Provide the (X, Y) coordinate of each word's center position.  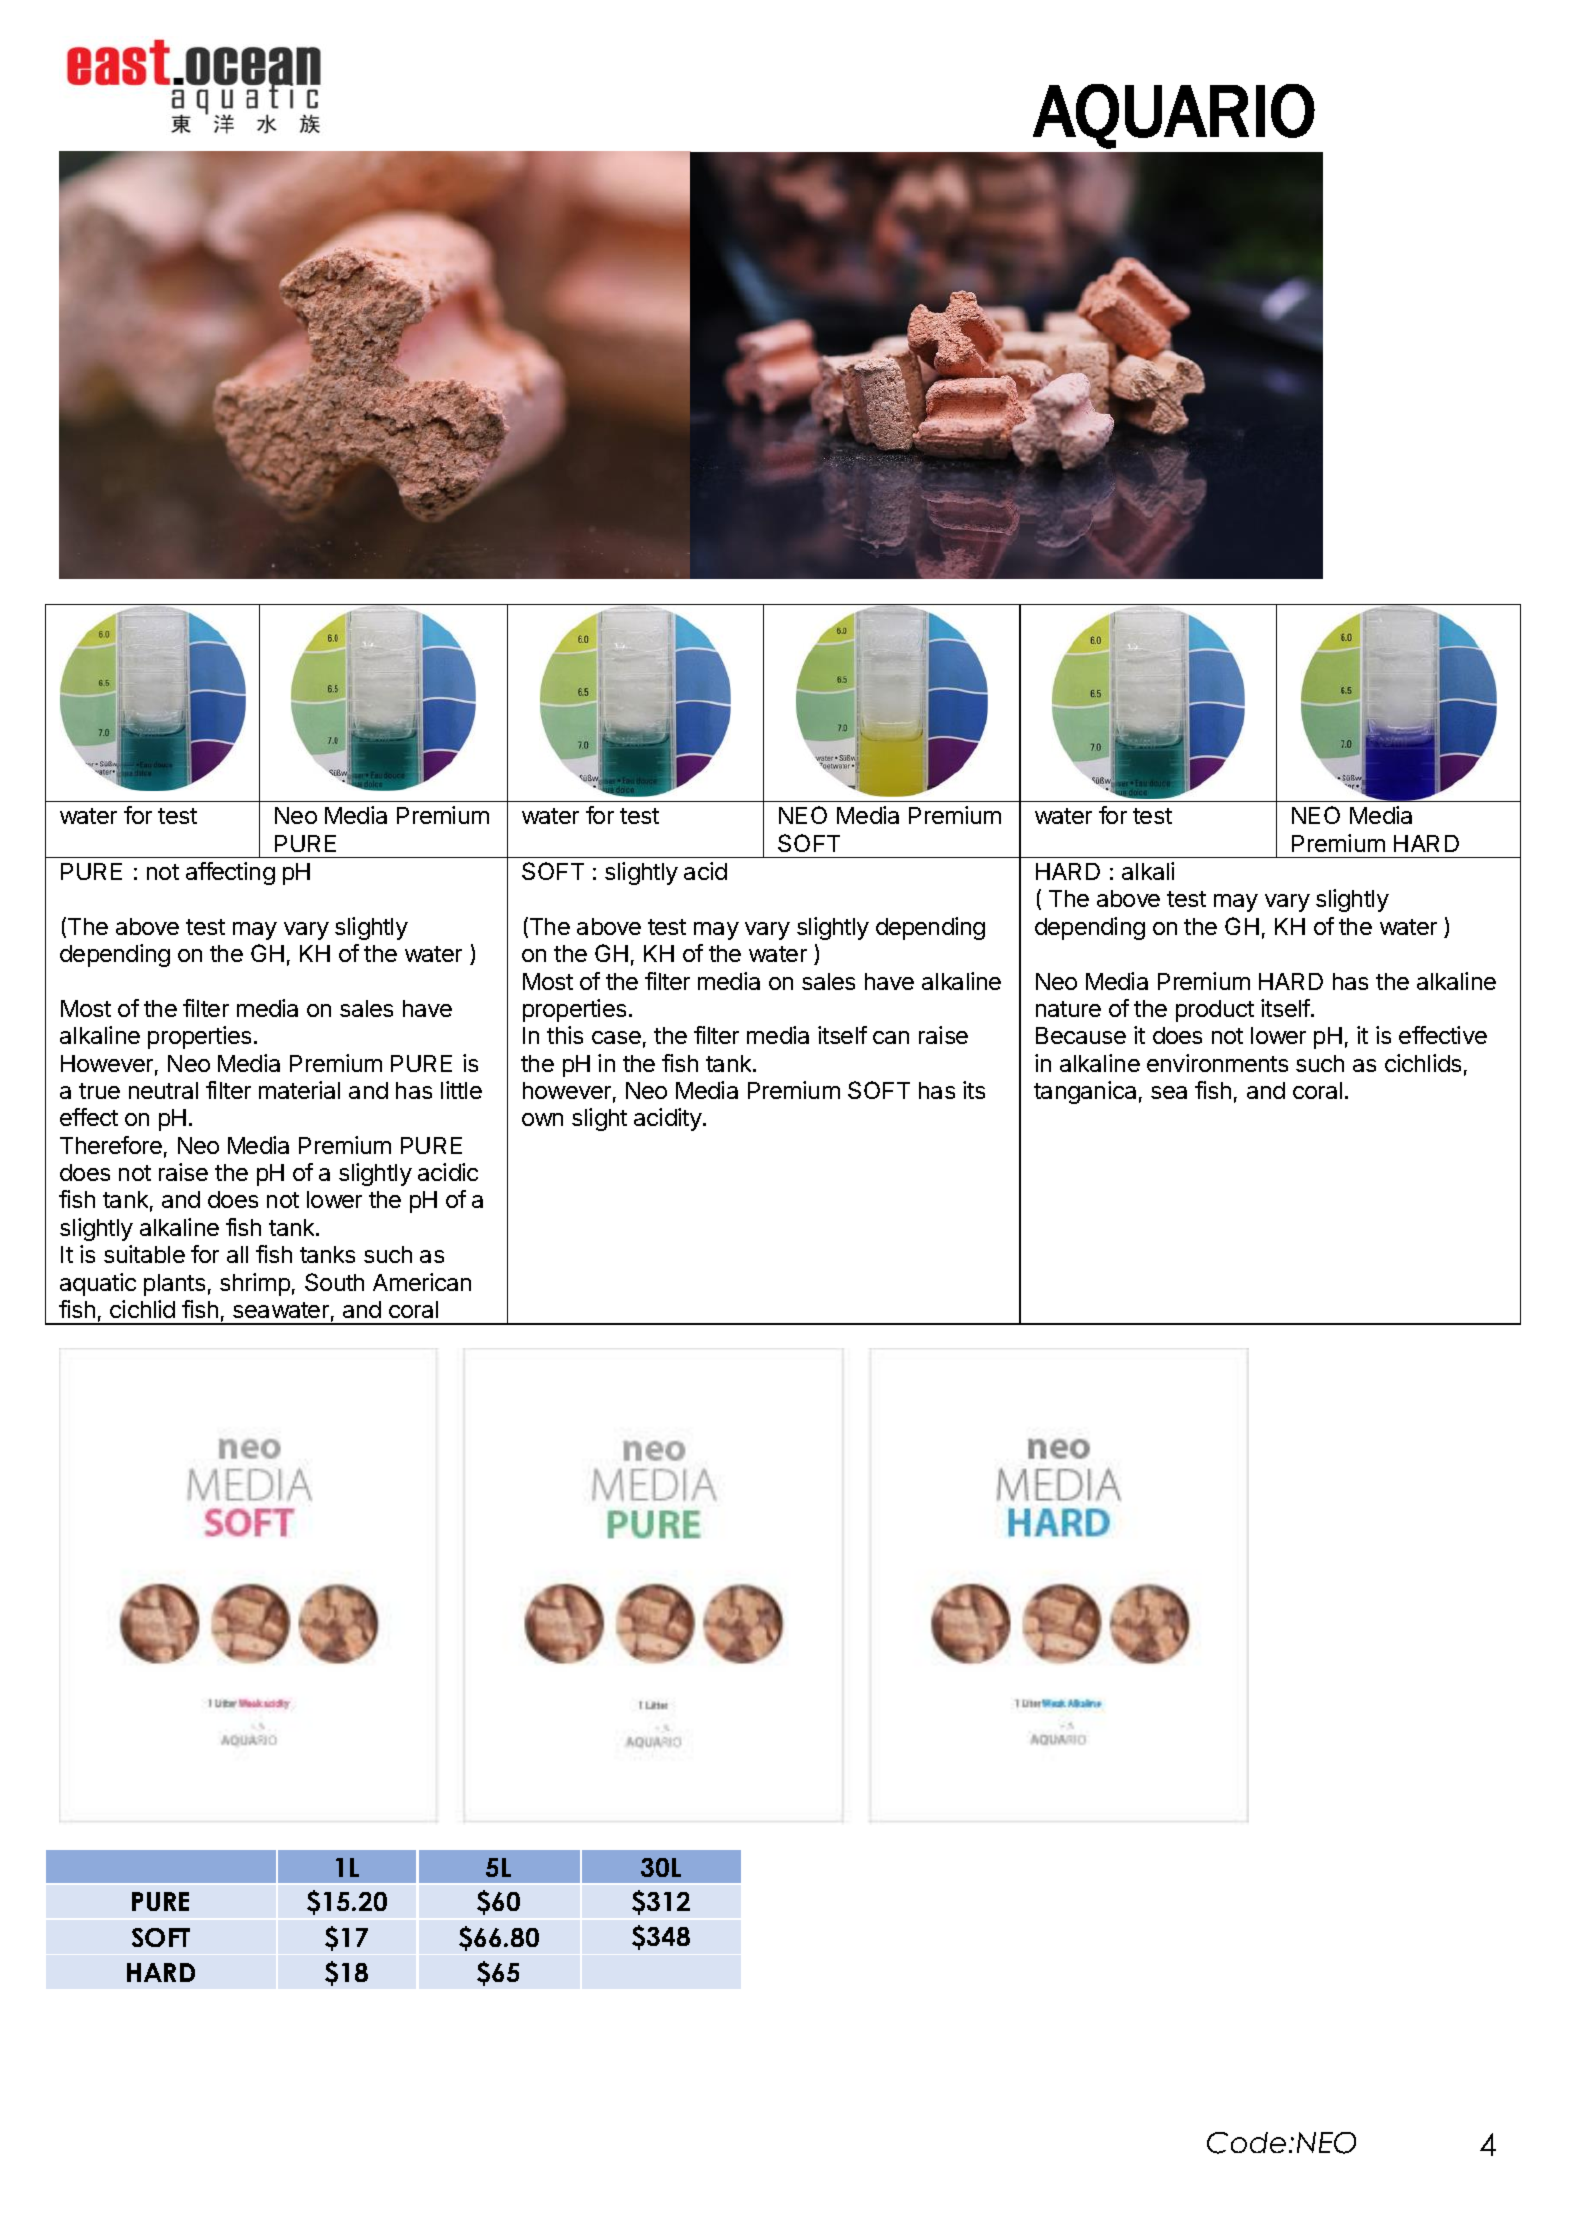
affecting (230, 873)
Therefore (111, 1145)
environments (1217, 1063)
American (422, 1282)
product (1215, 1011)
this (565, 1035)
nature (1068, 1009)
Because (1081, 1035)
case (616, 1037)
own (542, 1119)
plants (174, 1285)
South (334, 1282)
